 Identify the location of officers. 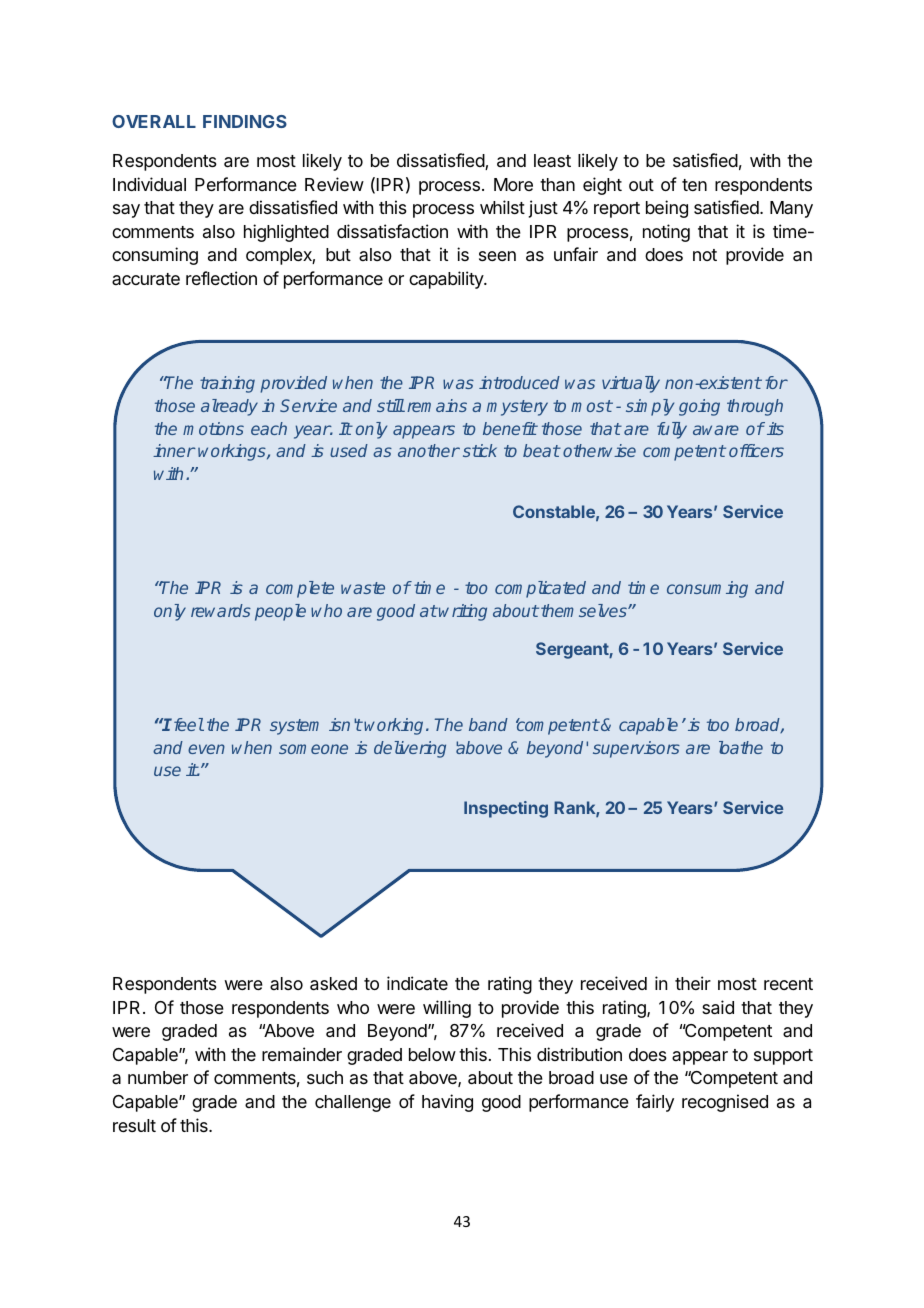
(756, 450).
